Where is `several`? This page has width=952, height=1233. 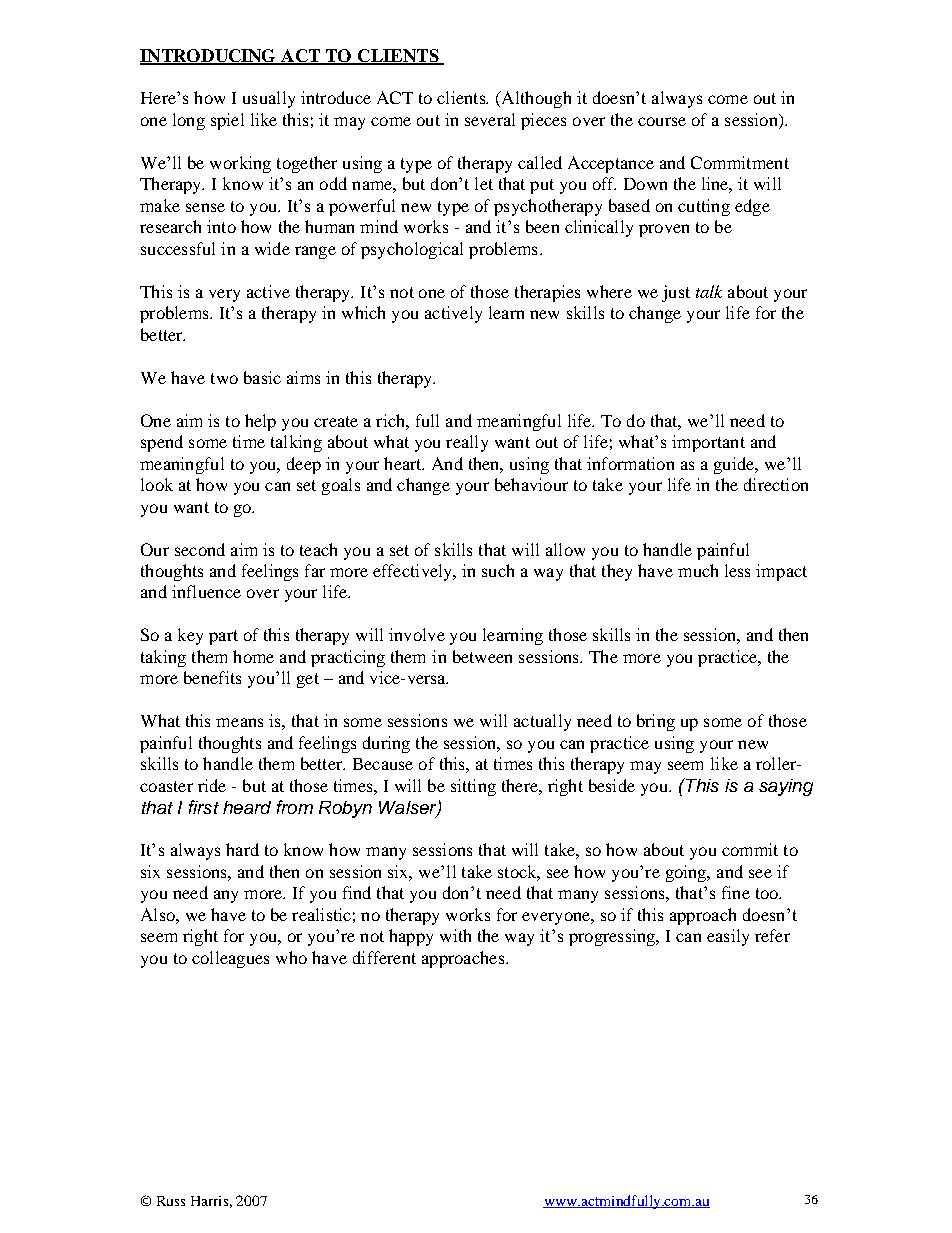 several is located at coordinates (490, 119).
